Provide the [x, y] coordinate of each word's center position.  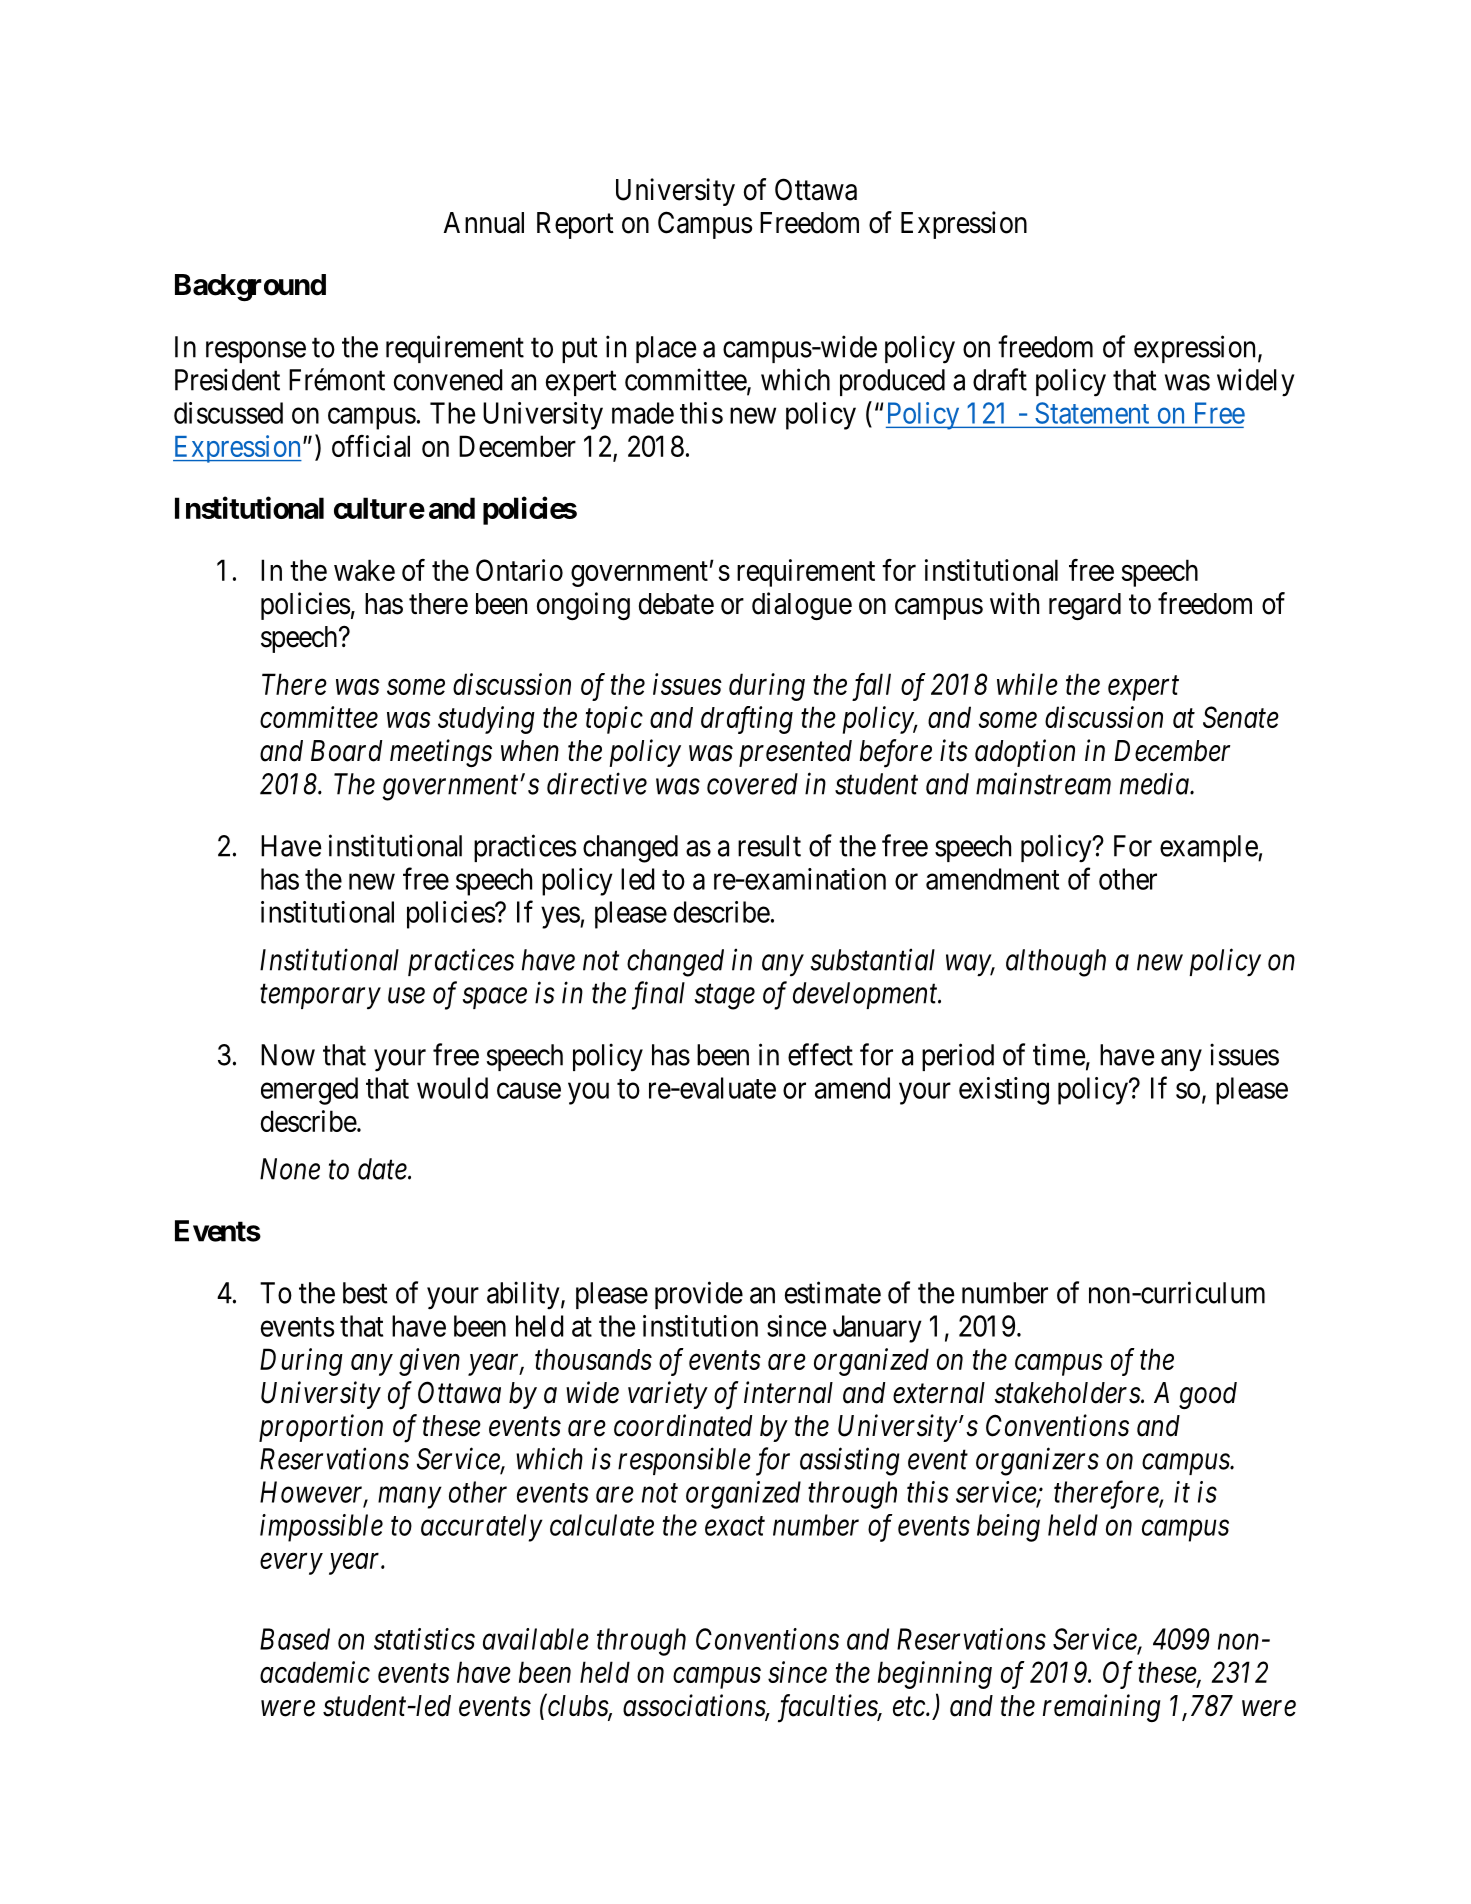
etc [910, 1707]
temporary [320, 997]
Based [295, 1639]
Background [250, 287]
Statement [1092, 413]
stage [725, 997]
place [666, 349]
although [1056, 963]
